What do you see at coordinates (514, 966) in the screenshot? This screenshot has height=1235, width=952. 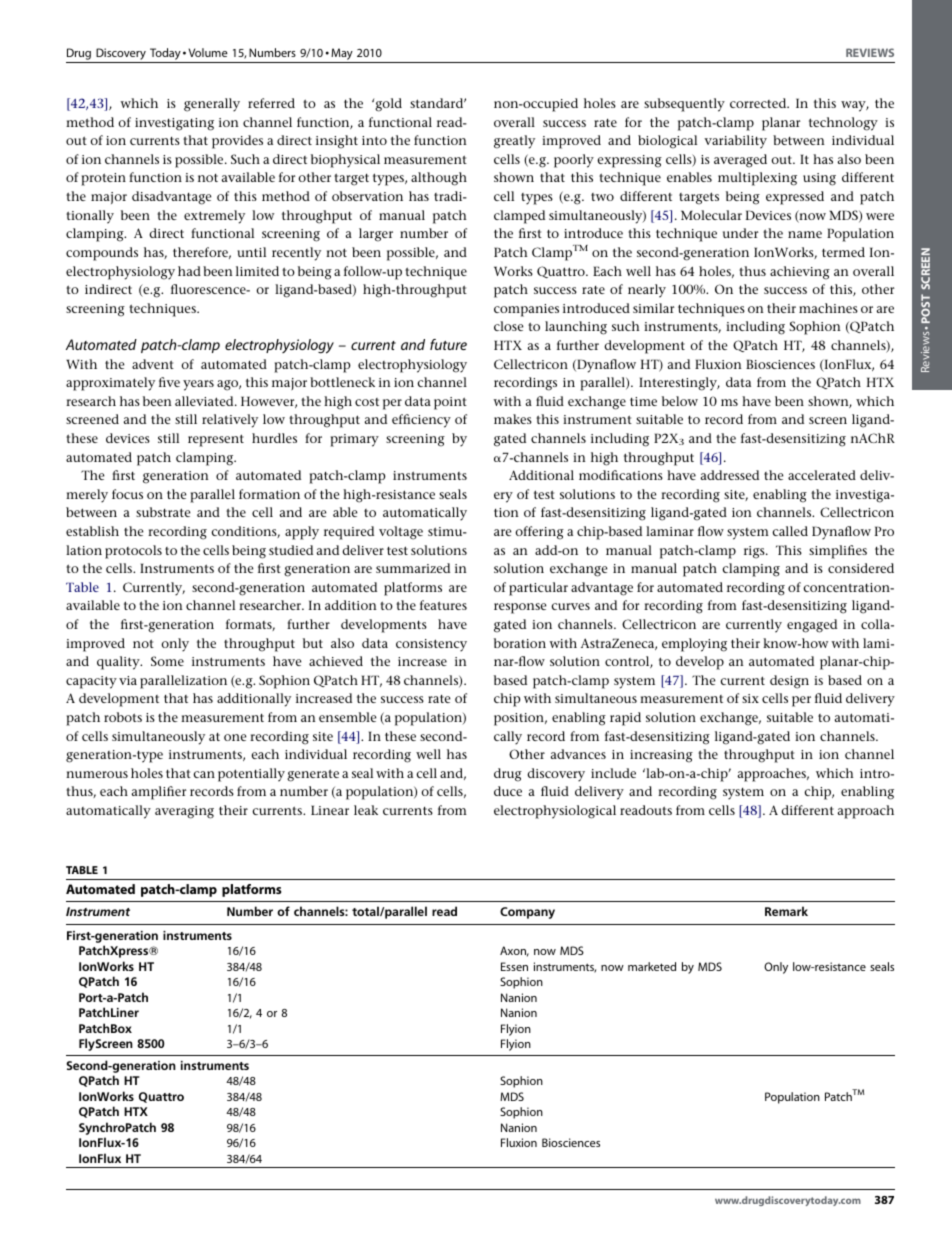 I see `Essen` at bounding box center [514, 966].
